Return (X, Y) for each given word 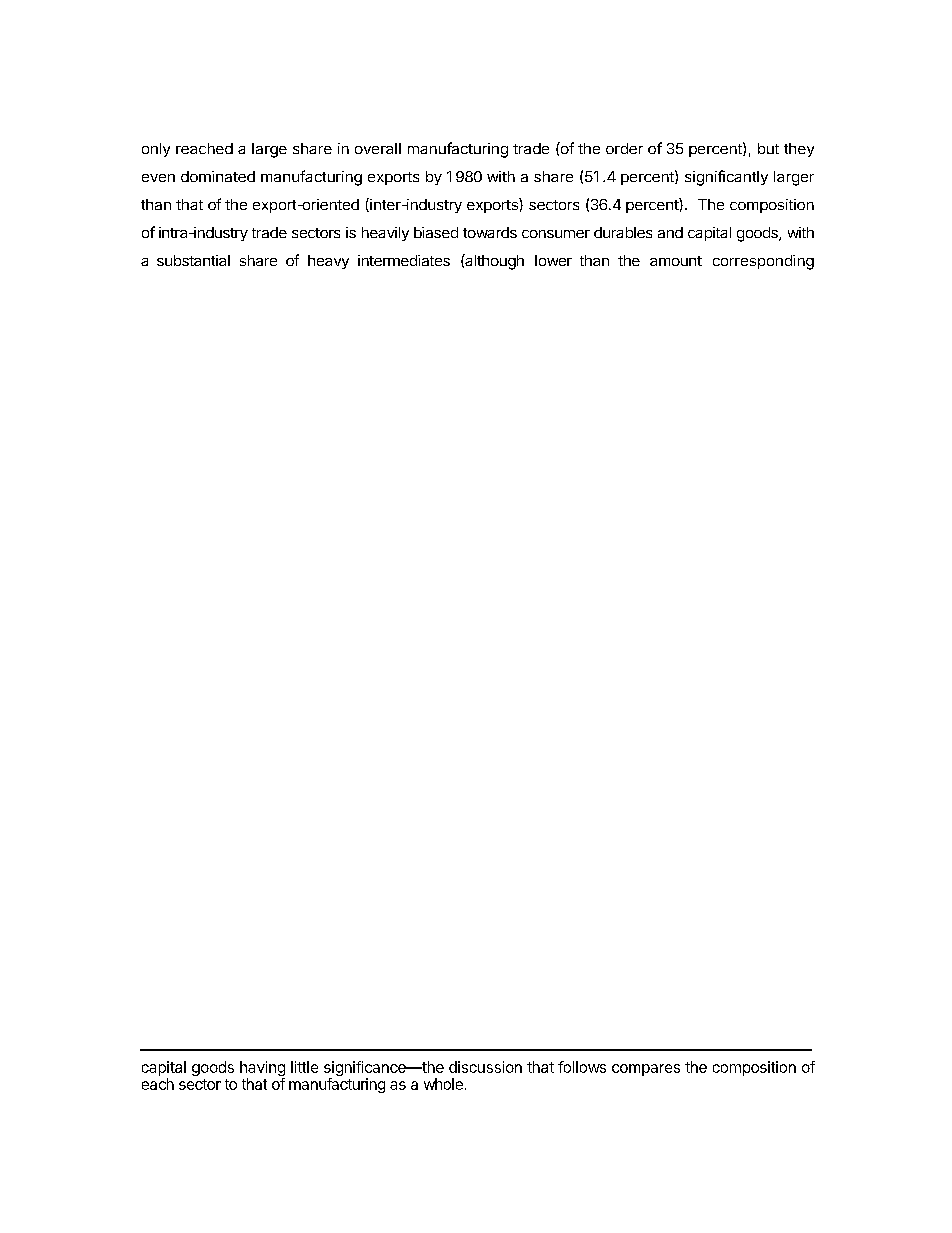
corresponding (763, 262)
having (262, 1070)
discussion (485, 1067)
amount (676, 261)
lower (553, 260)
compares (646, 1070)
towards (490, 232)
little (304, 1067)
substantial (193, 260)
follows (582, 1067)
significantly (726, 178)
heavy (328, 262)
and (670, 232)
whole (443, 1084)
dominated (218, 176)
